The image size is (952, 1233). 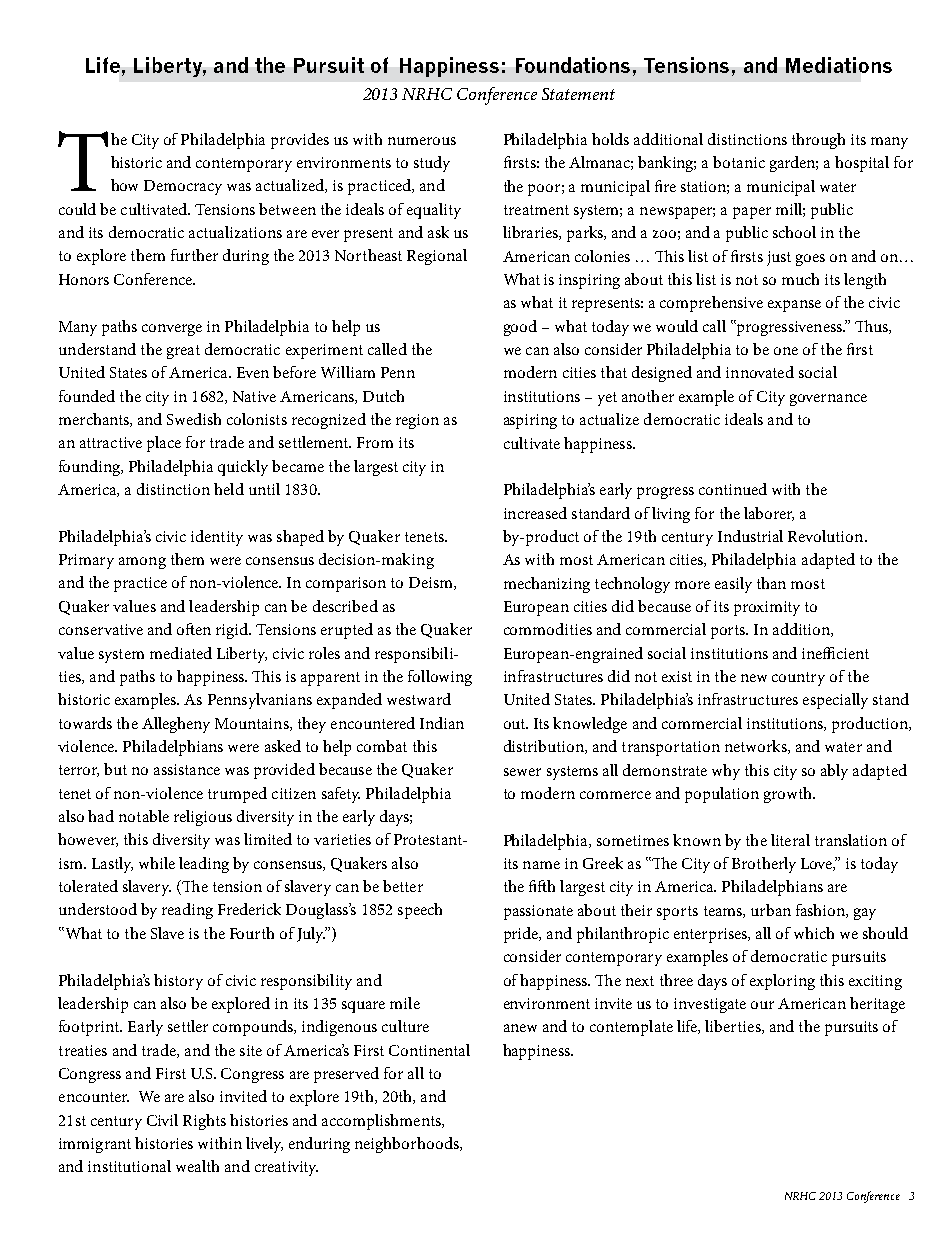 What do you see at coordinates (432, 583) in the page?
I see `Deism` at bounding box center [432, 583].
